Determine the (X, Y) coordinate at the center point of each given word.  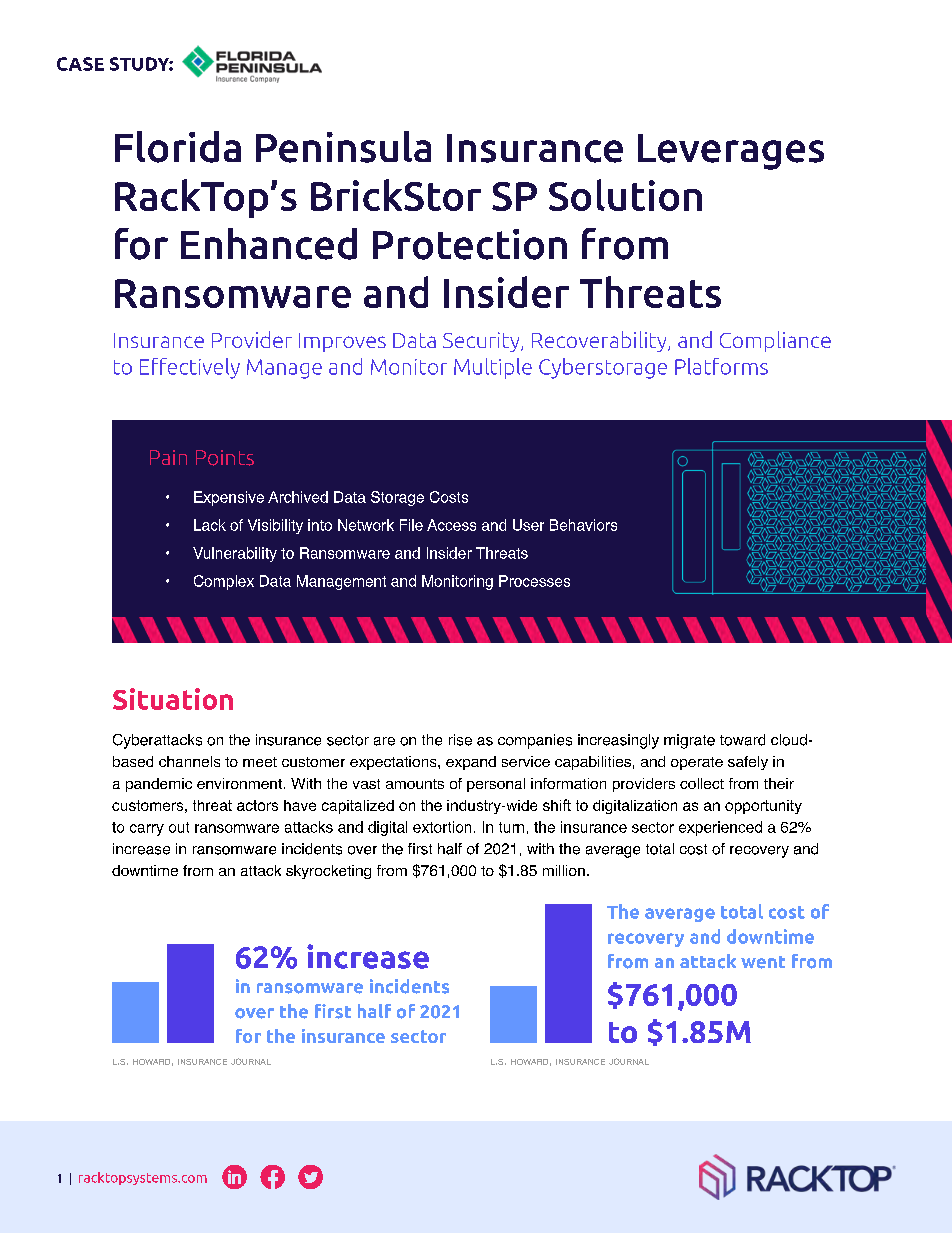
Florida (178, 147)
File (411, 525)
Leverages (731, 152)
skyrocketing (328, 872)
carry (147, 830)
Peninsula (343, 147)
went (763, 962)
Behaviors (583, 525)
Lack (210, 525)
